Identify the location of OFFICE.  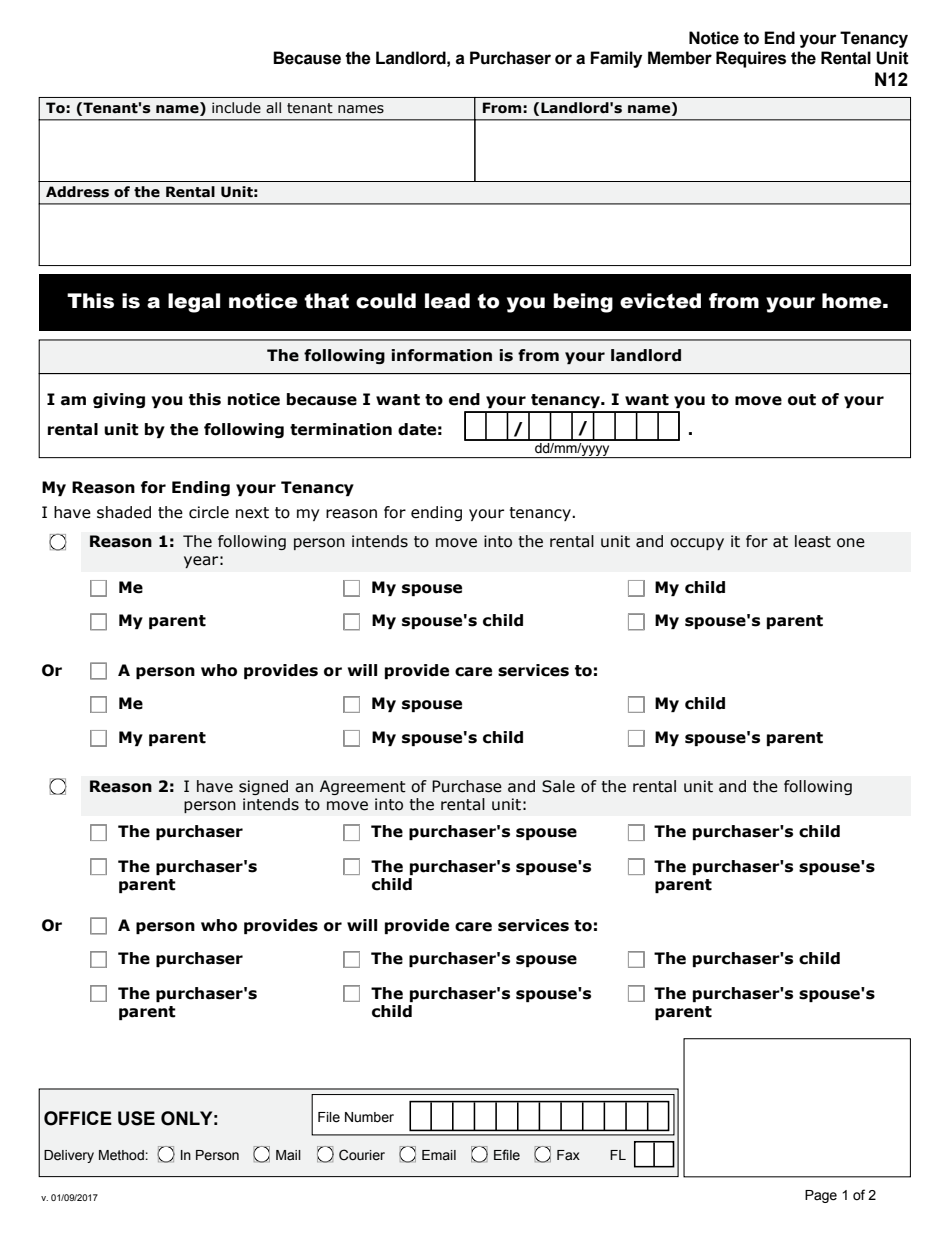
(78, 1118).
